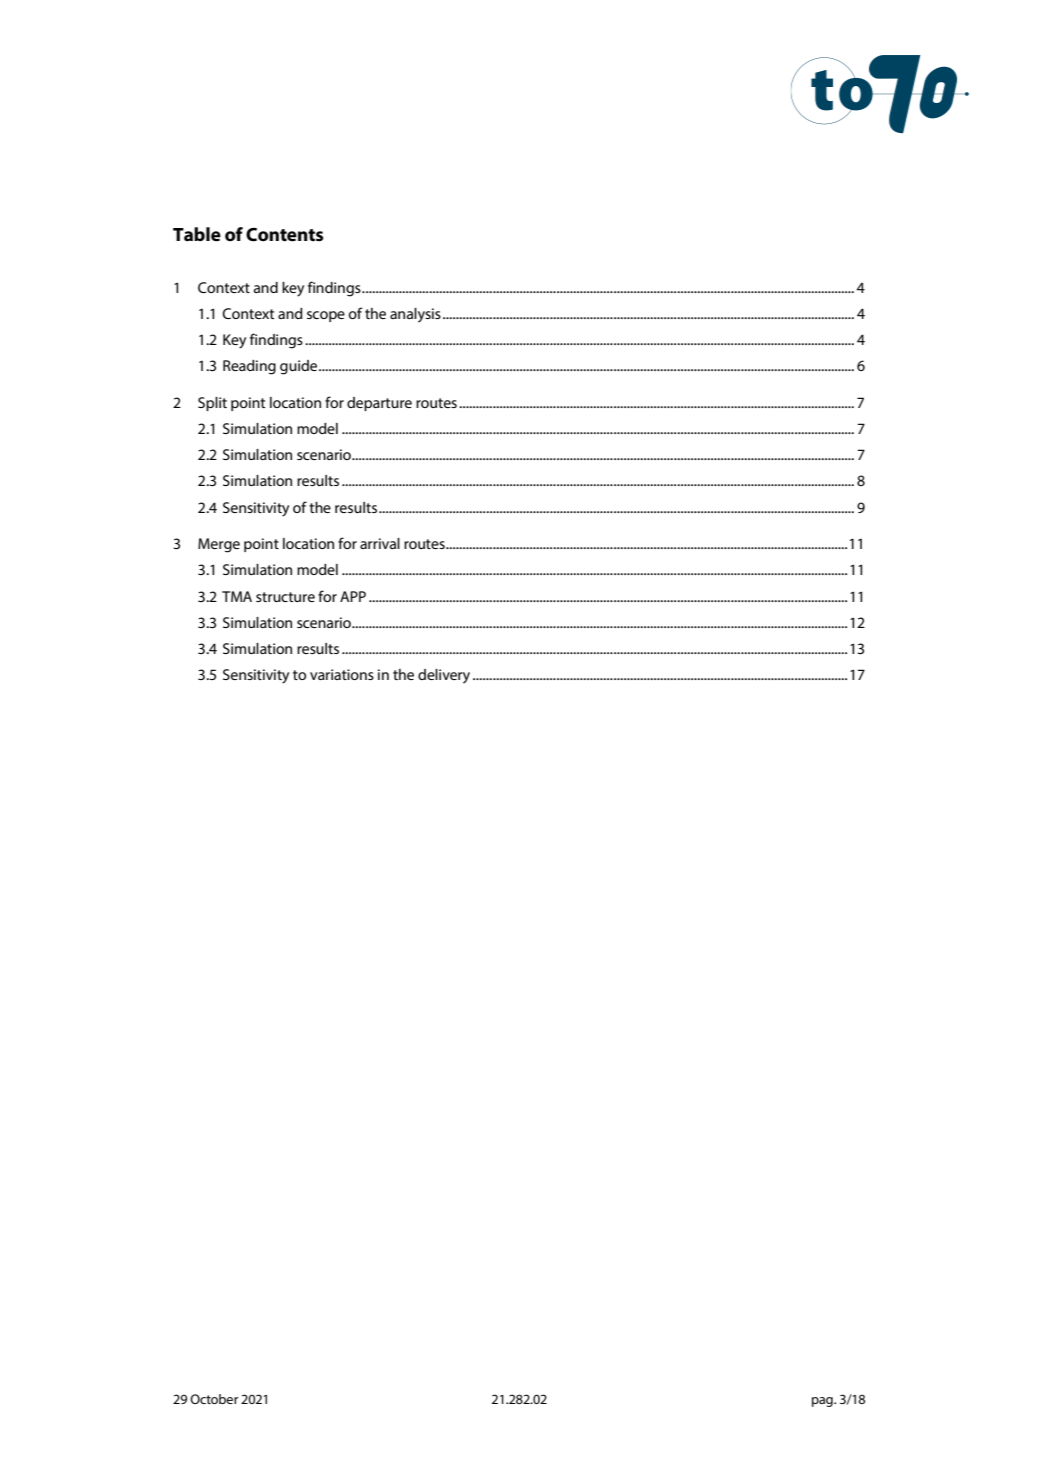 This screenshot has height=1469, width=1039. What do you see at coordinates (823, 1402) in the screenshot?
I see `pag` at bounding box center [823, 1402].
